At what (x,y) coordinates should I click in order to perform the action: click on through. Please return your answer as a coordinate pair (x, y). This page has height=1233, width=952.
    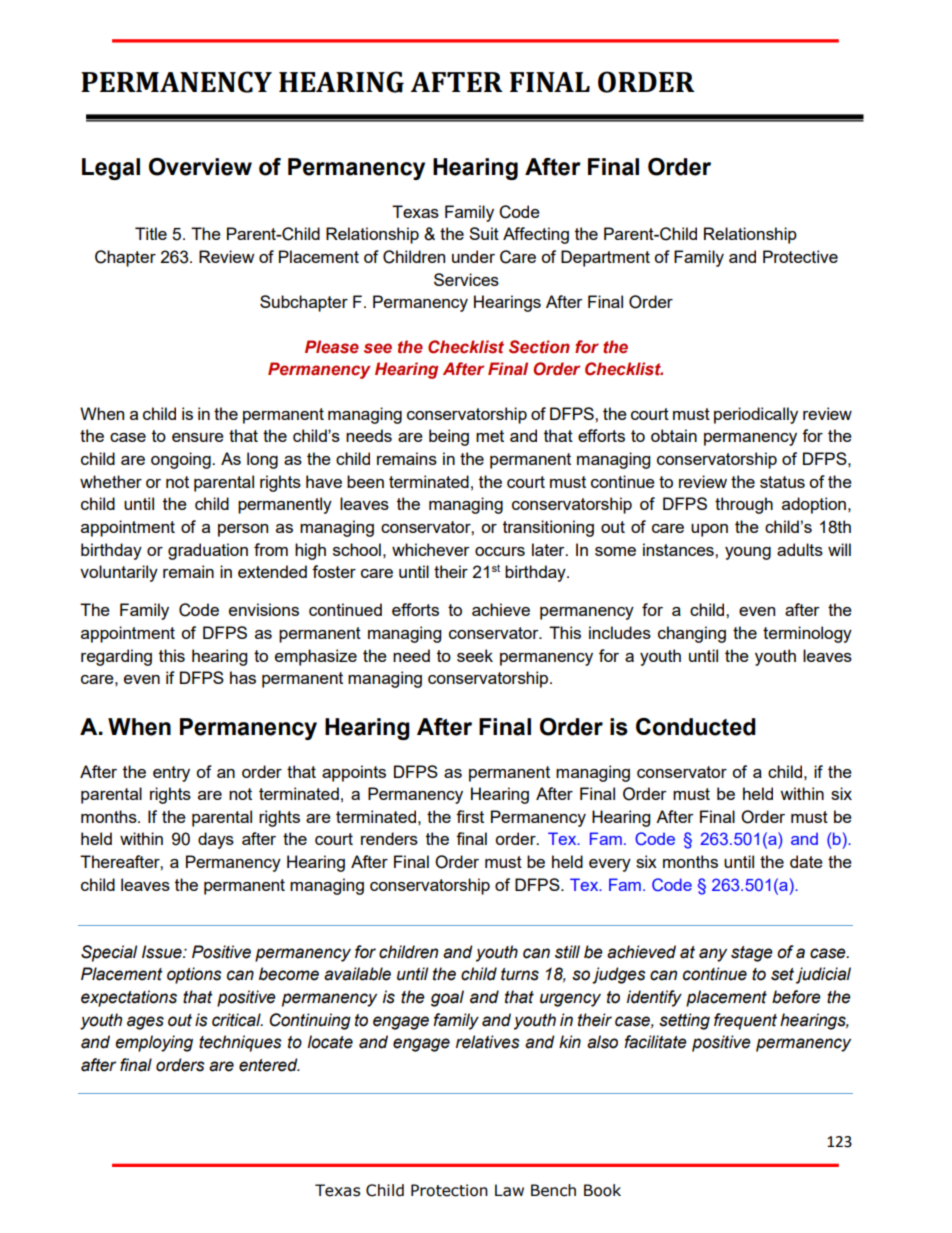
    Looking at the image, I should click on (744, 505).
